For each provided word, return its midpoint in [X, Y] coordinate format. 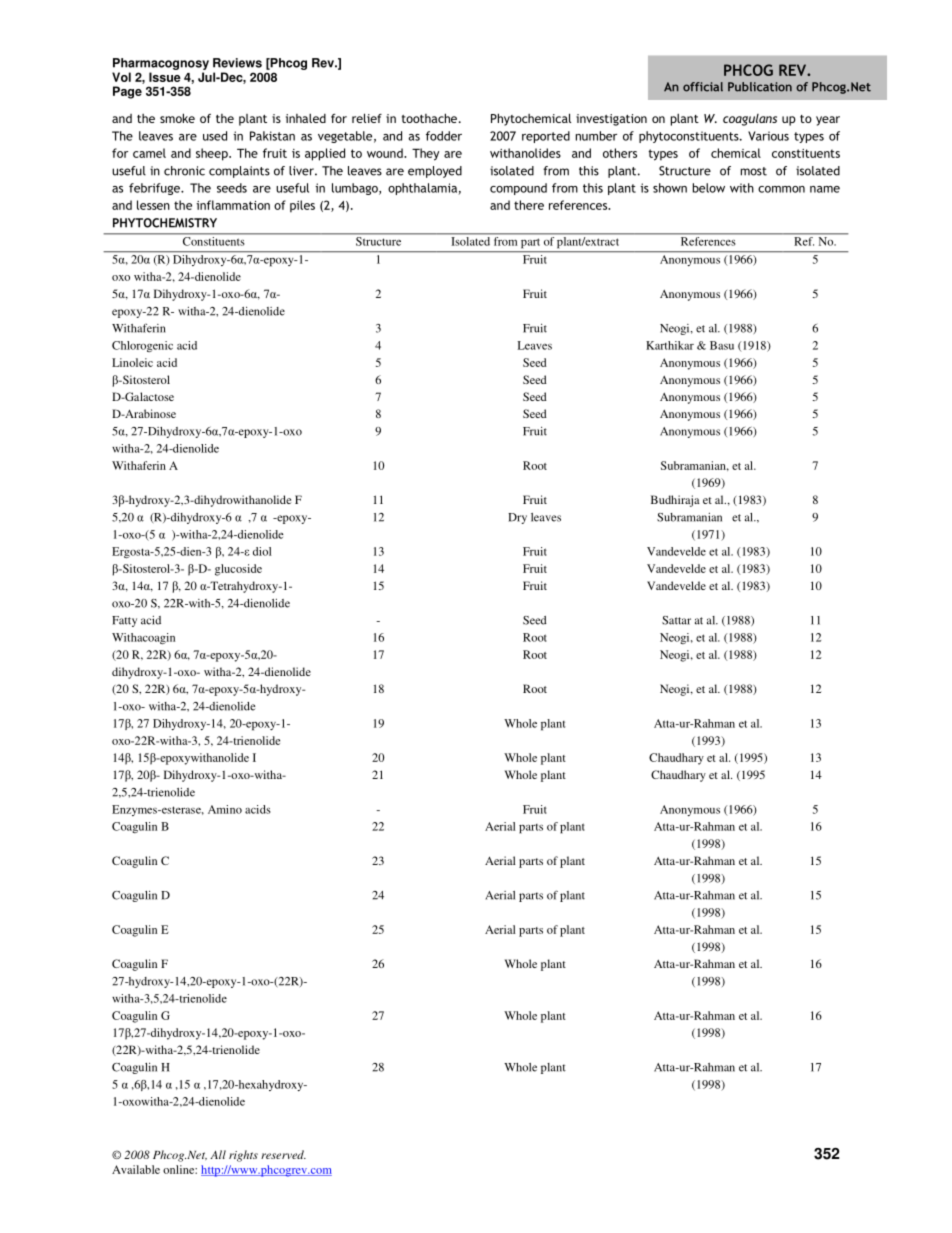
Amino [225, 809]
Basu [722, 345]
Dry [517, 518]
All [218, 1154]
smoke [177, 118]
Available [136, 1169]
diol [262, 551]
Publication [760, 87]
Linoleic [132, 362]
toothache [429, 118]
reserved [283, 1154]
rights [243, 1156]
